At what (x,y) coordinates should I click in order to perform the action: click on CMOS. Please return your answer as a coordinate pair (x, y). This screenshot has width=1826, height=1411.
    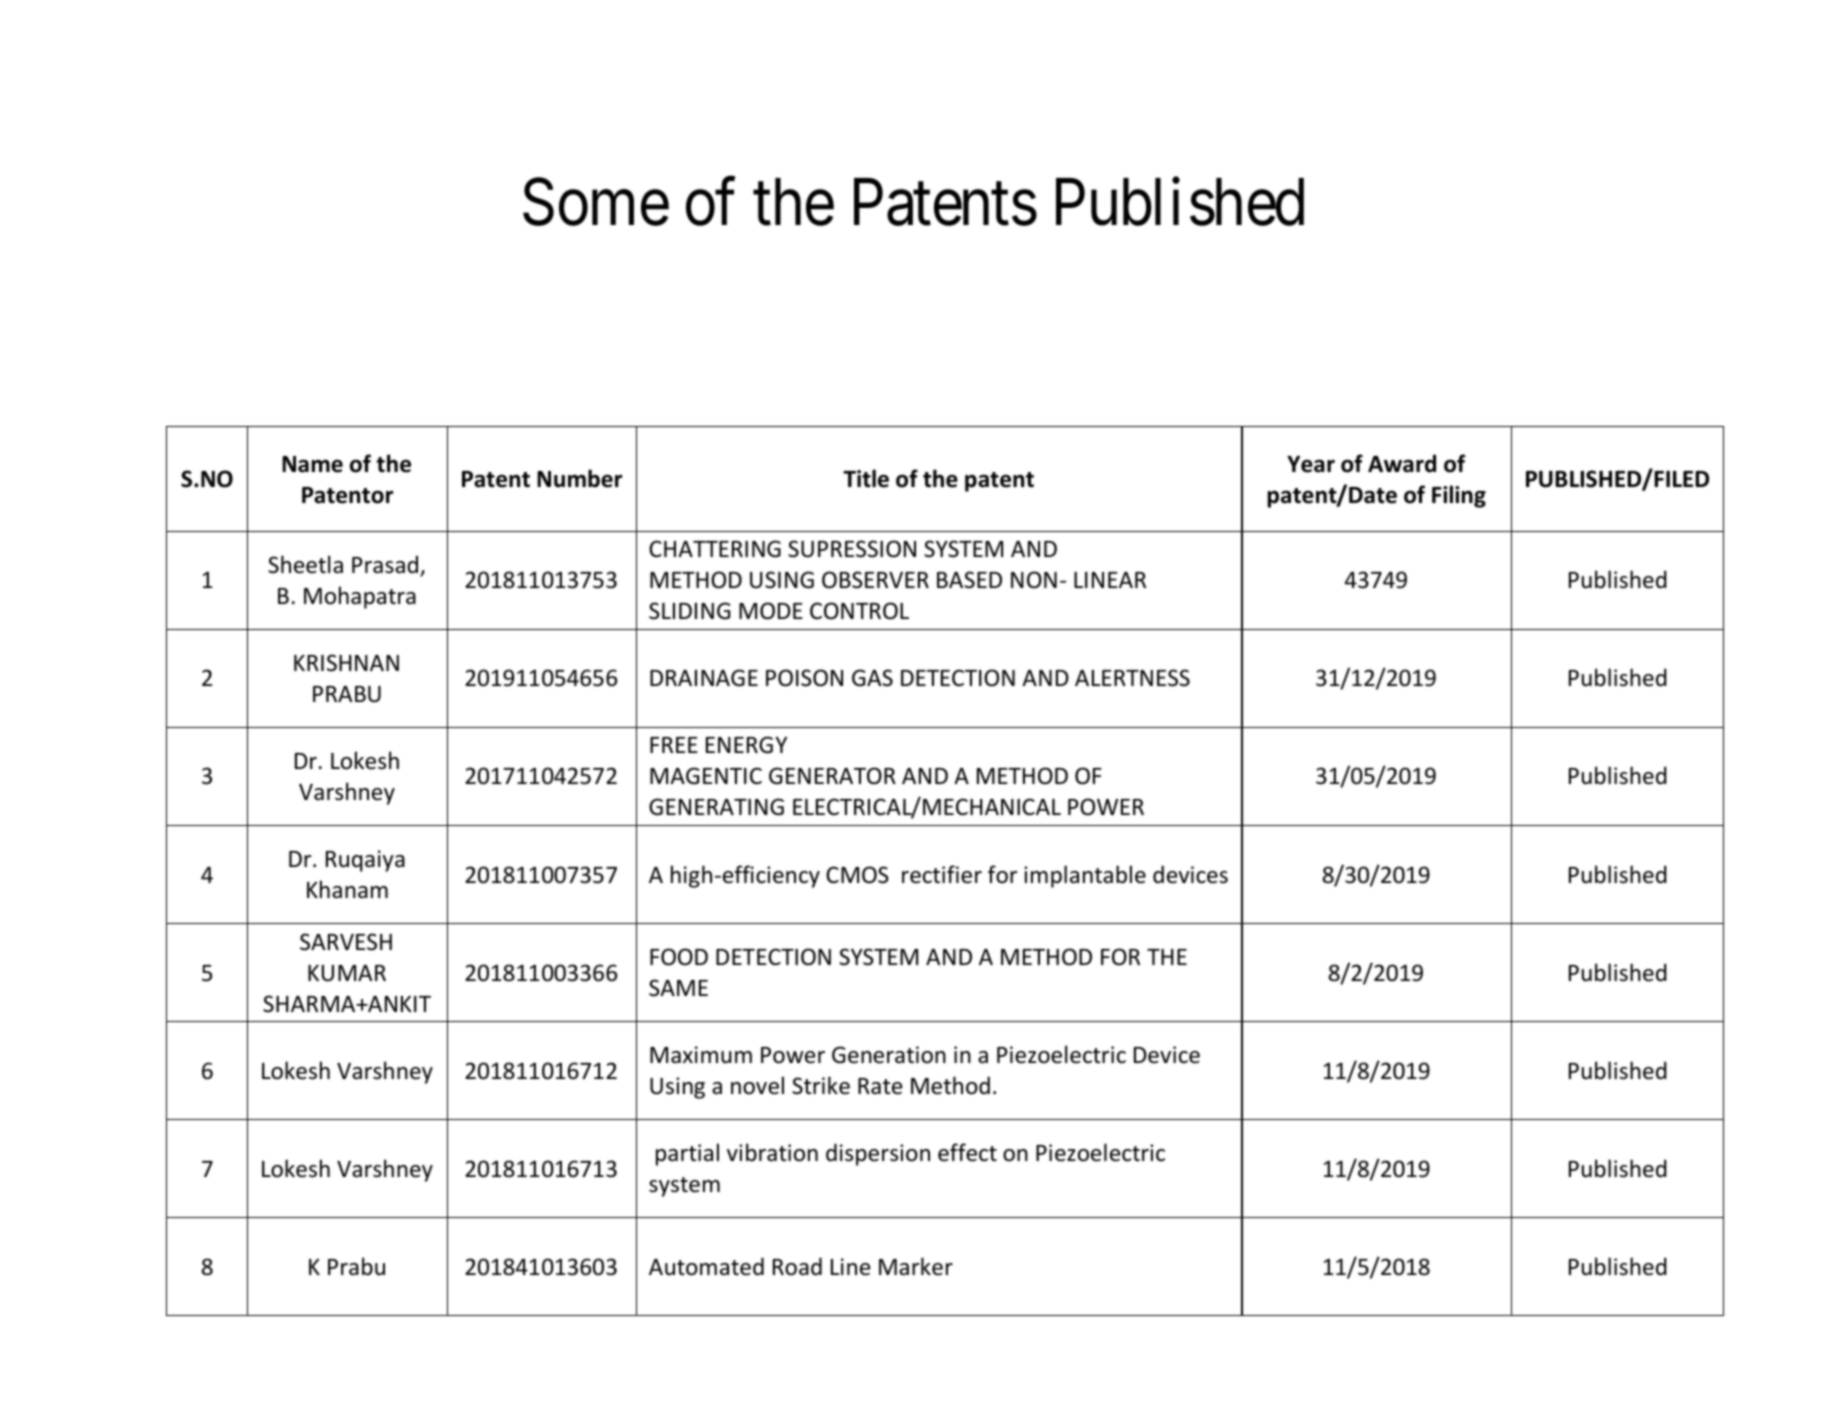
    Looking at the image, I should click on (857, 875).
